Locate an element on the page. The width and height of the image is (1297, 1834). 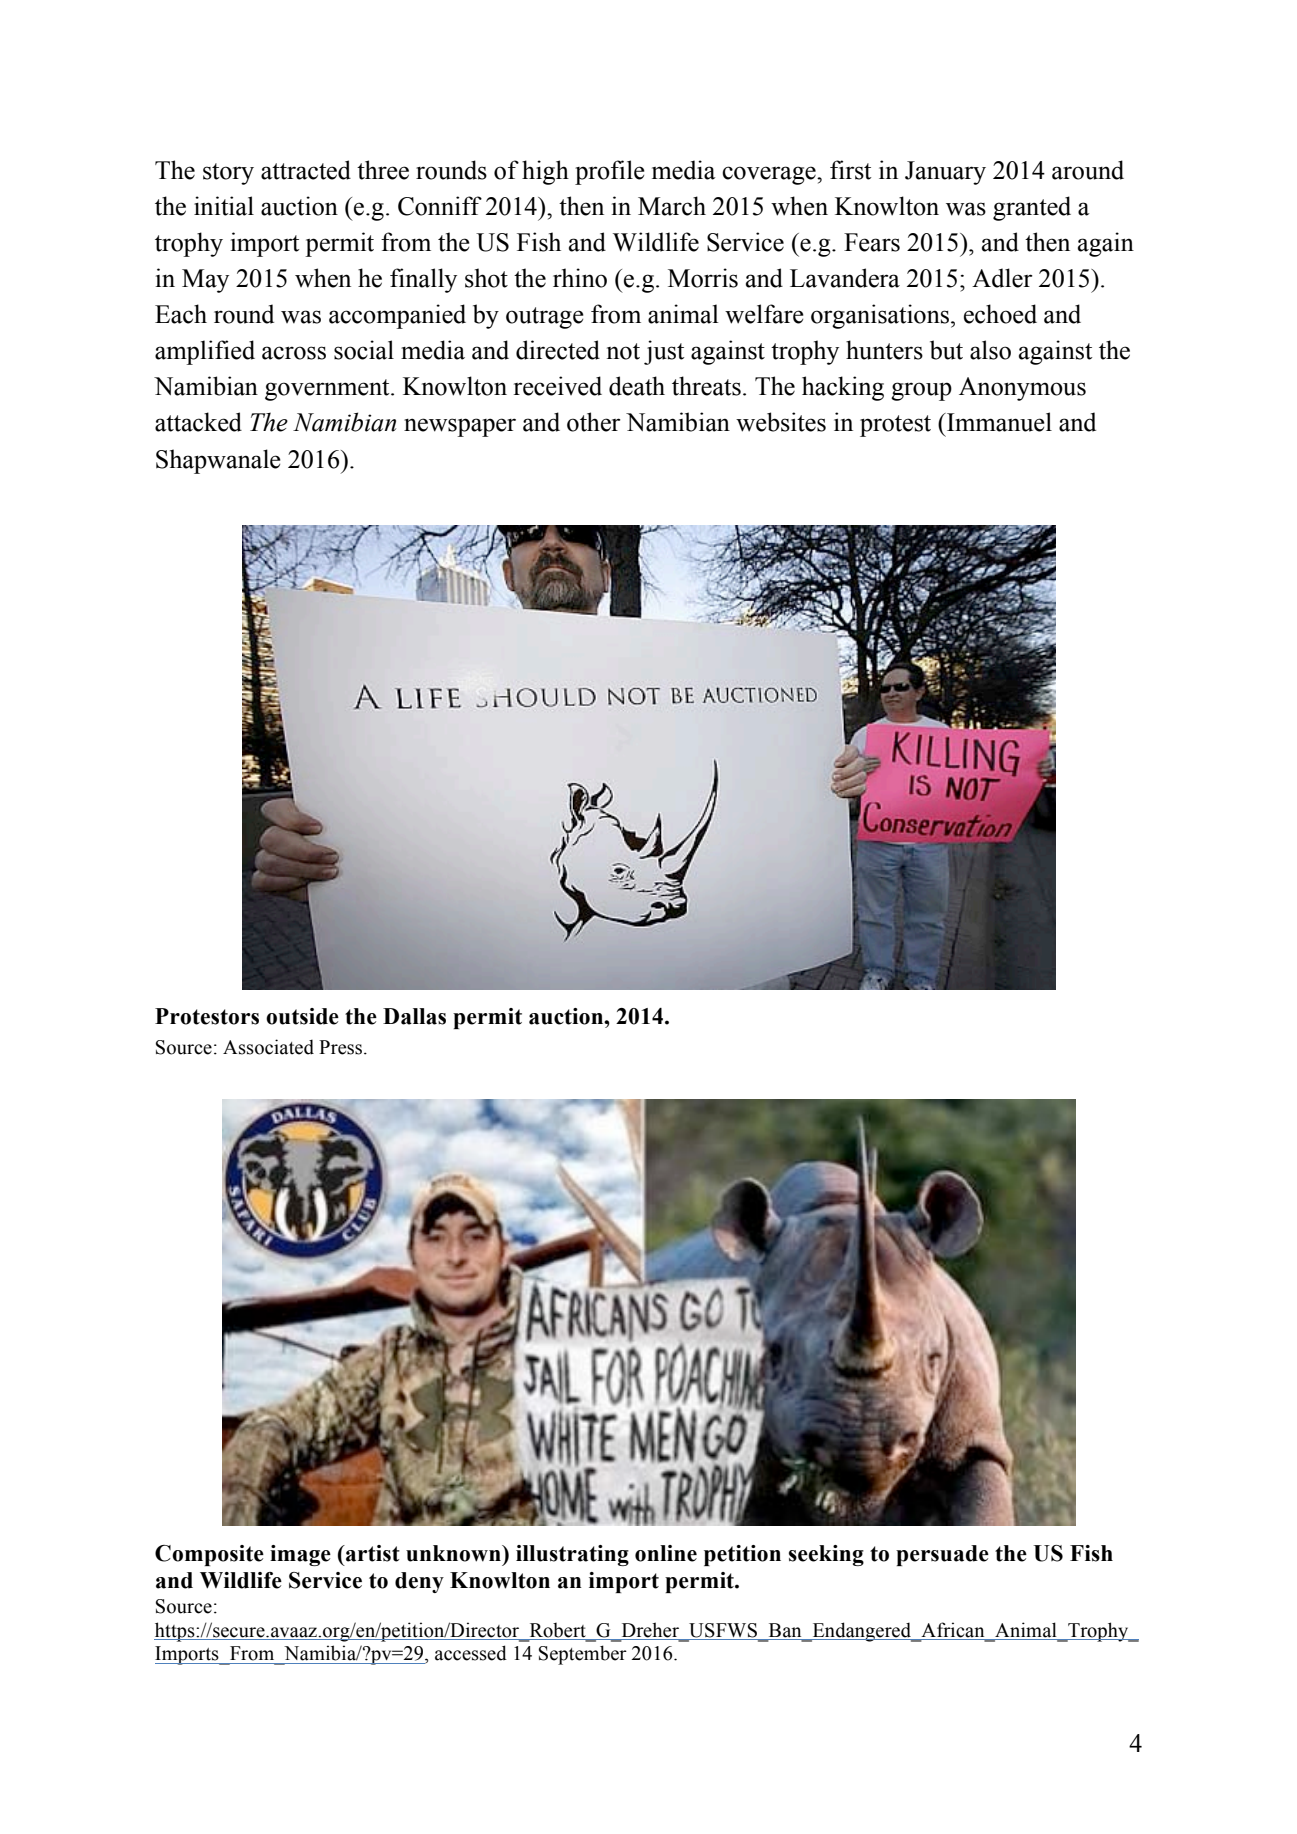
persuade is located at coordinates (942, 1555).
